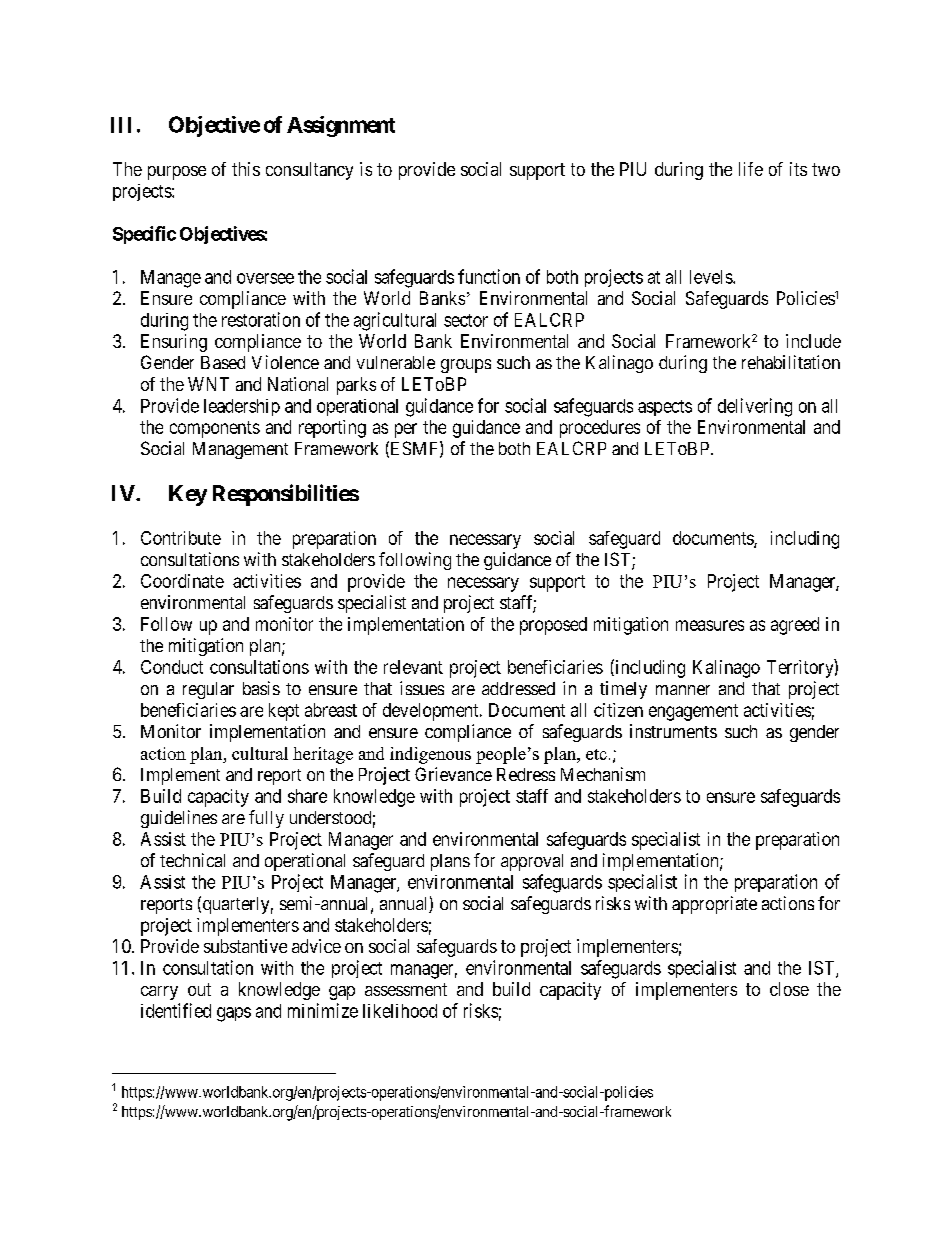 This document has height=1233, width=952. What do you see at coordinates (341, 126) in the document?
I see `Assignment` at bounding box center [341, 126].
